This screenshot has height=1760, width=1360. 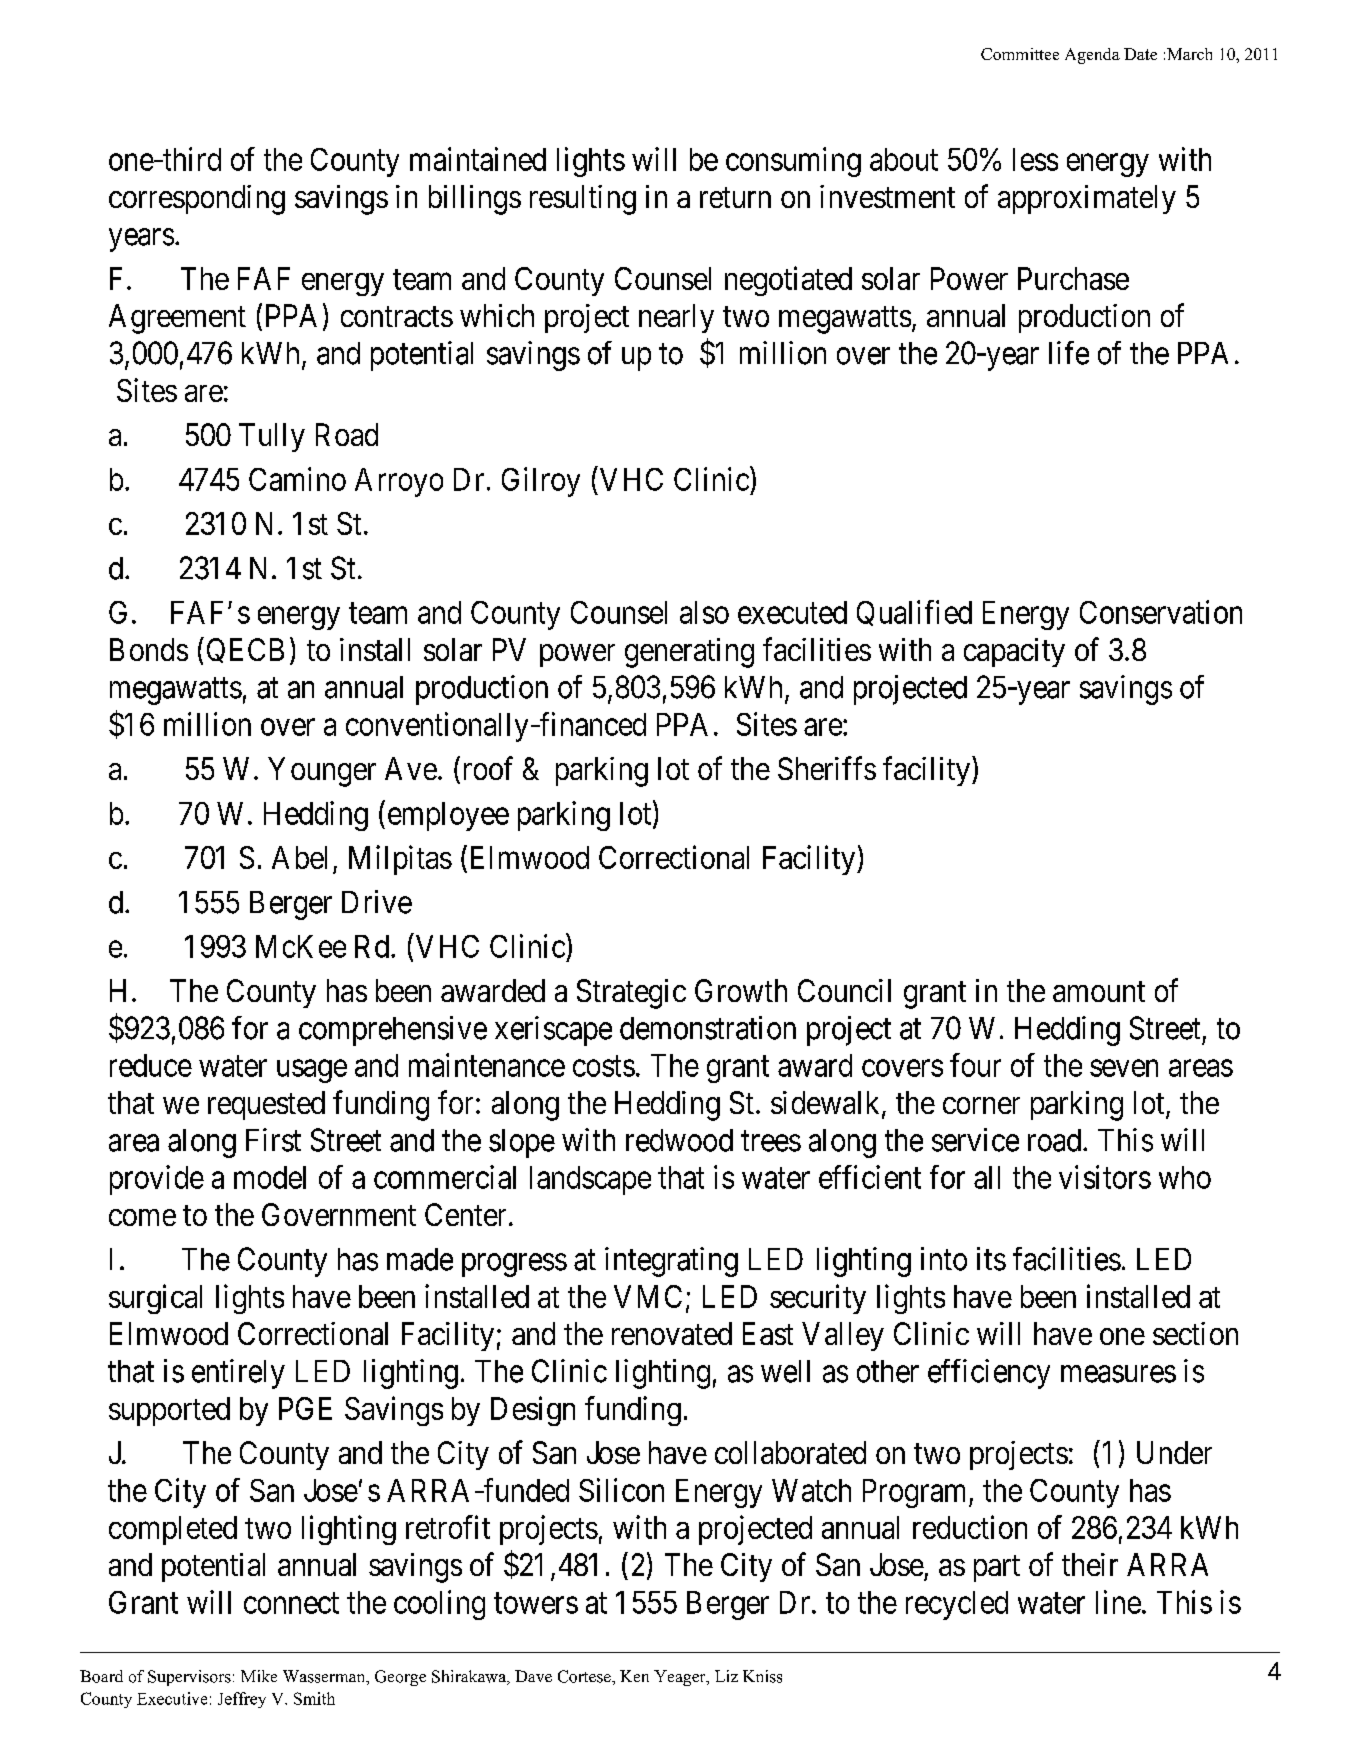 I want to click on Abel, so click(x=299, y=857).
